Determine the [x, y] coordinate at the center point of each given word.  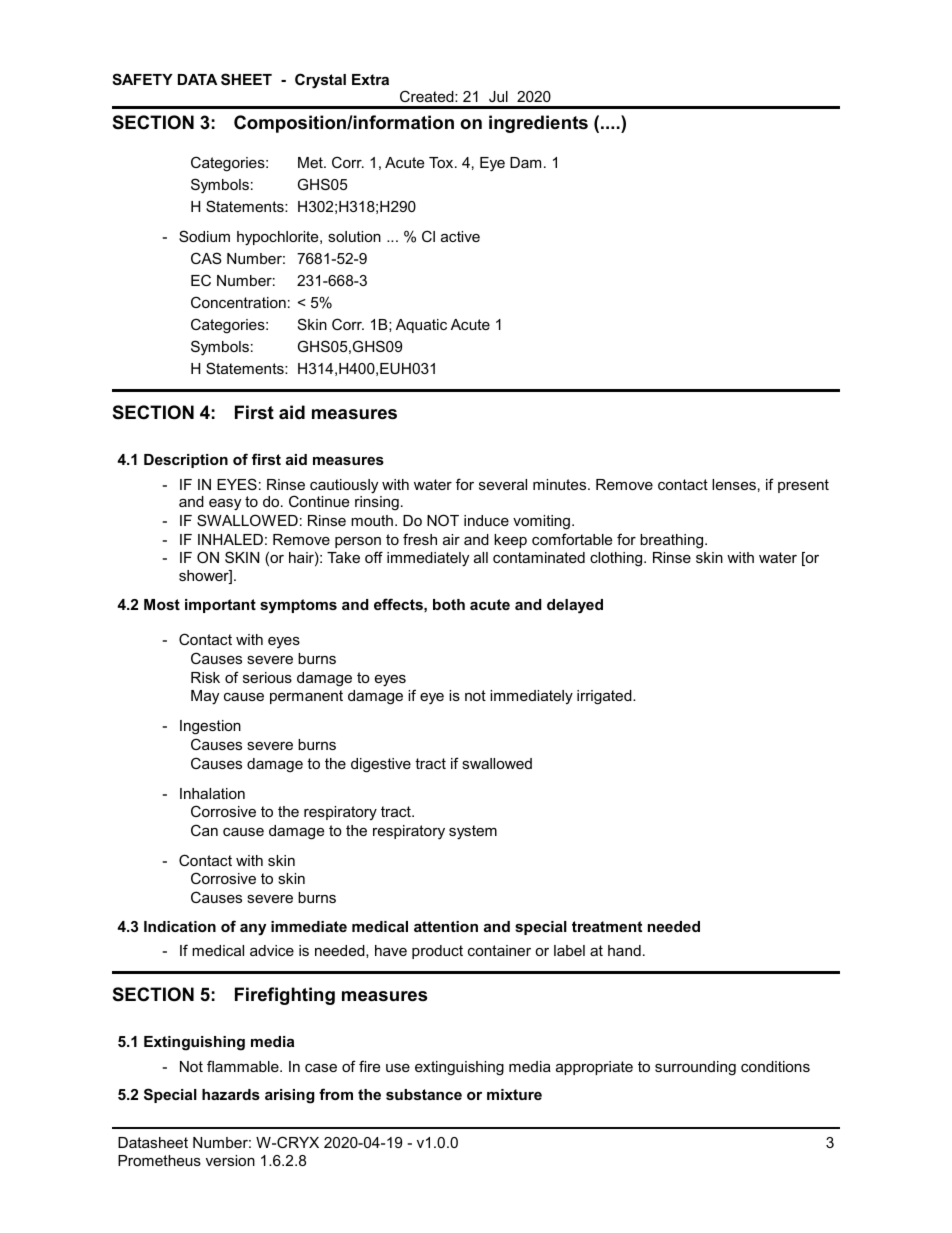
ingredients [538, 124]
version [230, 1160]
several [503, 484]
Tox [442, 162]
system [473, 832]
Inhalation [212, 793]
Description [186, 461]
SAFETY [142, 79]
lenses [734, 484]
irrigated [605, 697]
